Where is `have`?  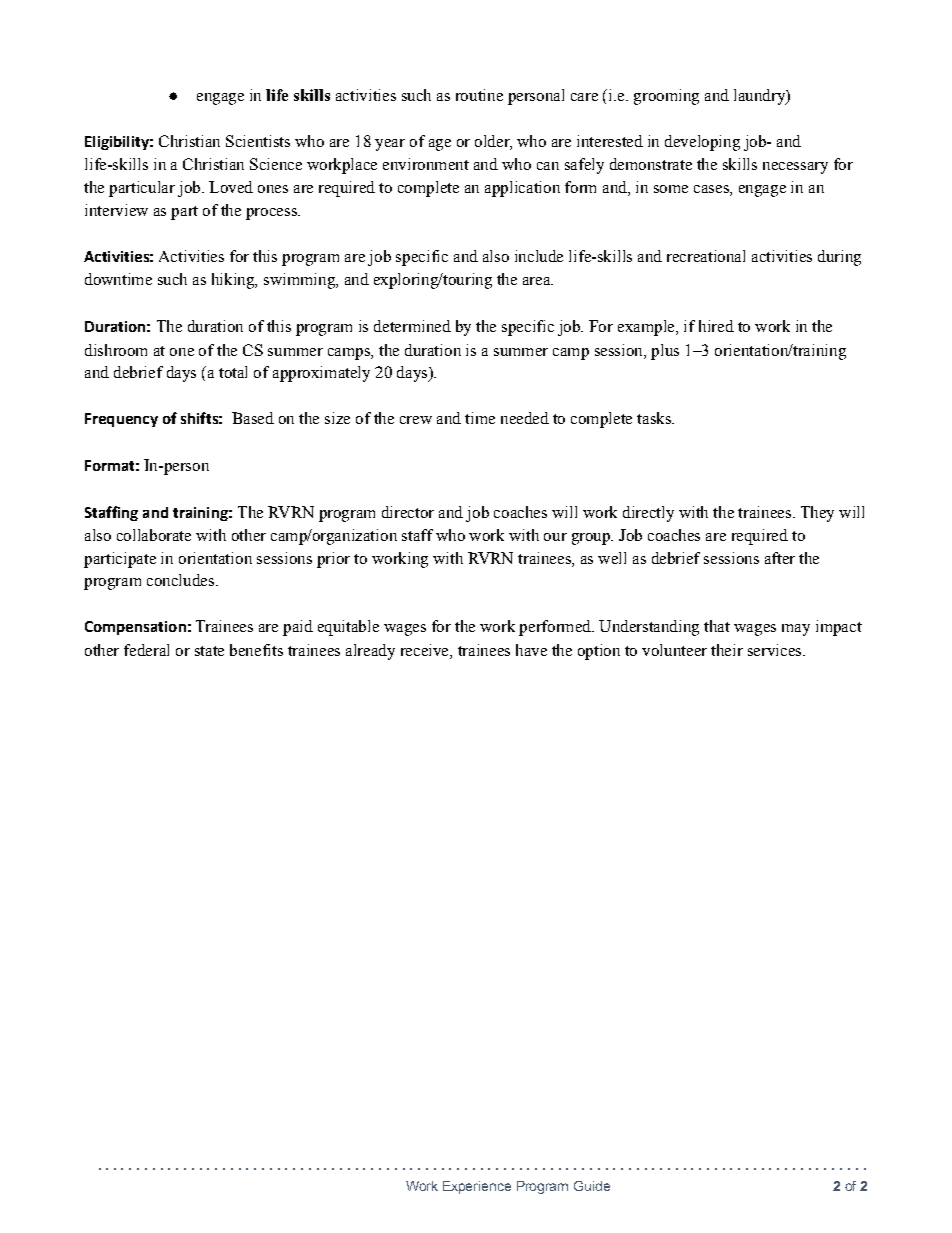
have is located at coordinates (531, 650).
